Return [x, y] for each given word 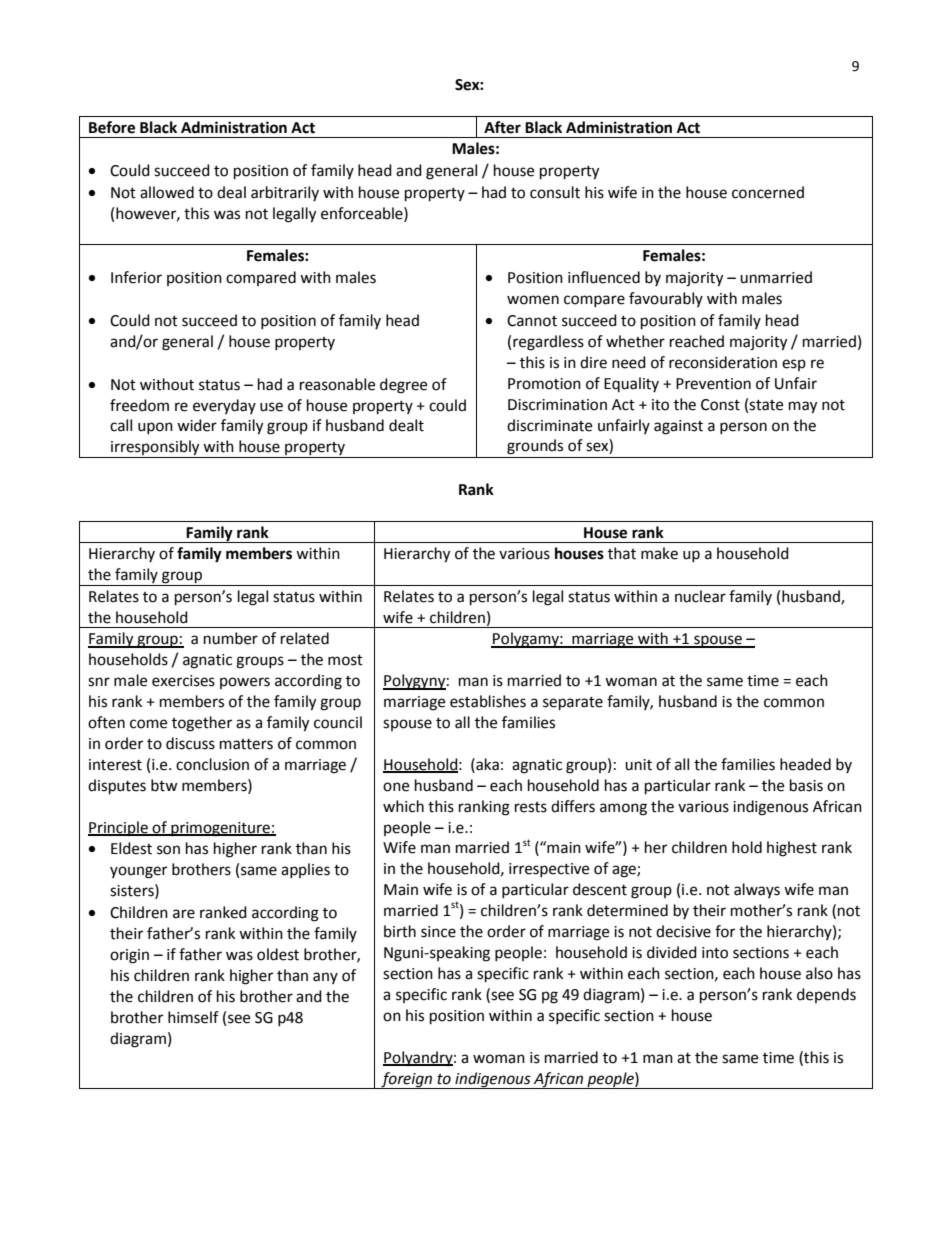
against [678, 427]
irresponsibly [155, 449]
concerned [768, 192]
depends [826, 995]
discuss [190, 743]
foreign [407, 1080]
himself [193, 1017]
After [502, 127]
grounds [535, 447]
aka [486, 764]
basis [806, 785]
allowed [167, 192]
